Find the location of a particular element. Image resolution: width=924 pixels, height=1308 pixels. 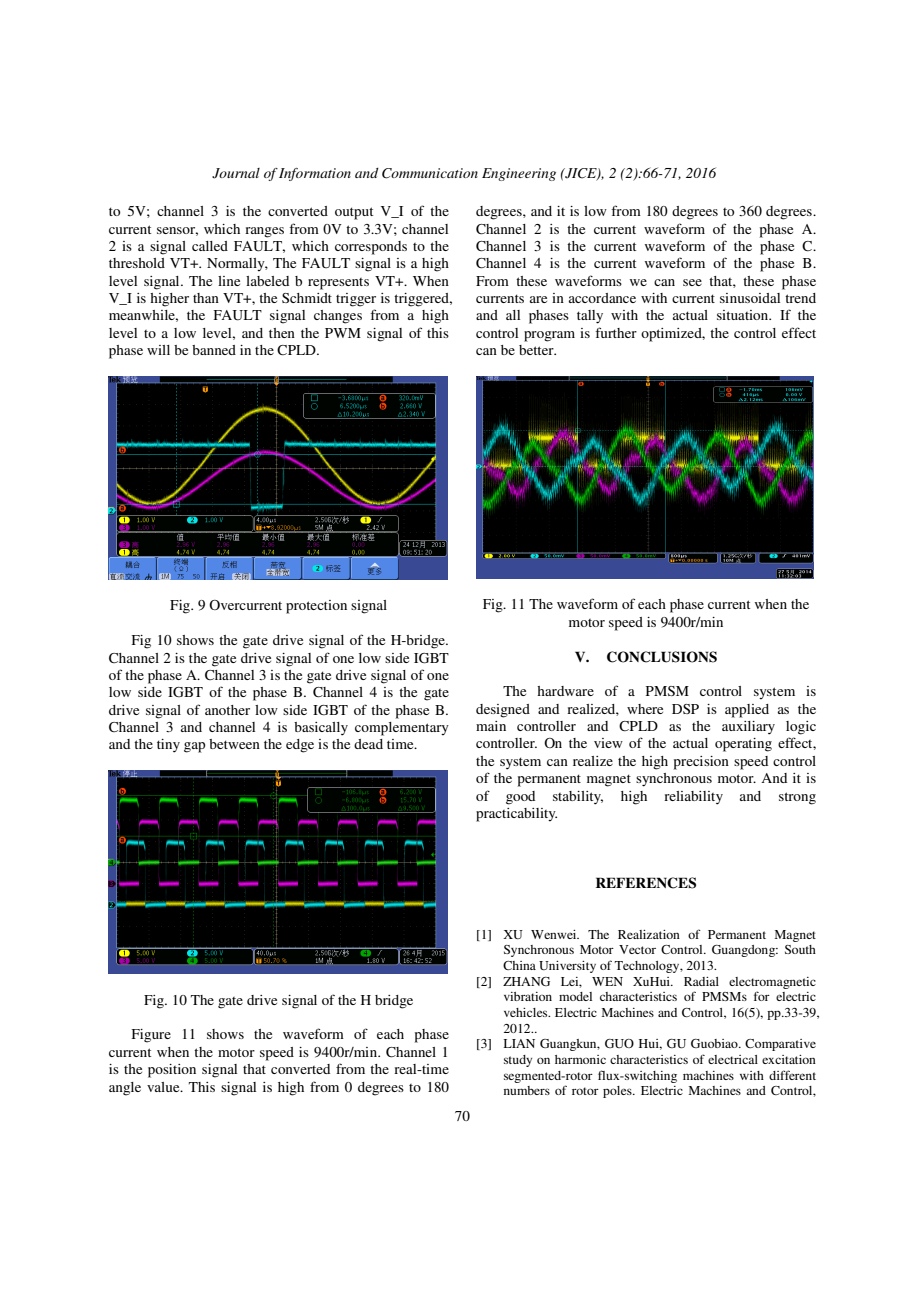

precision is located at coordinates (701, 763).
